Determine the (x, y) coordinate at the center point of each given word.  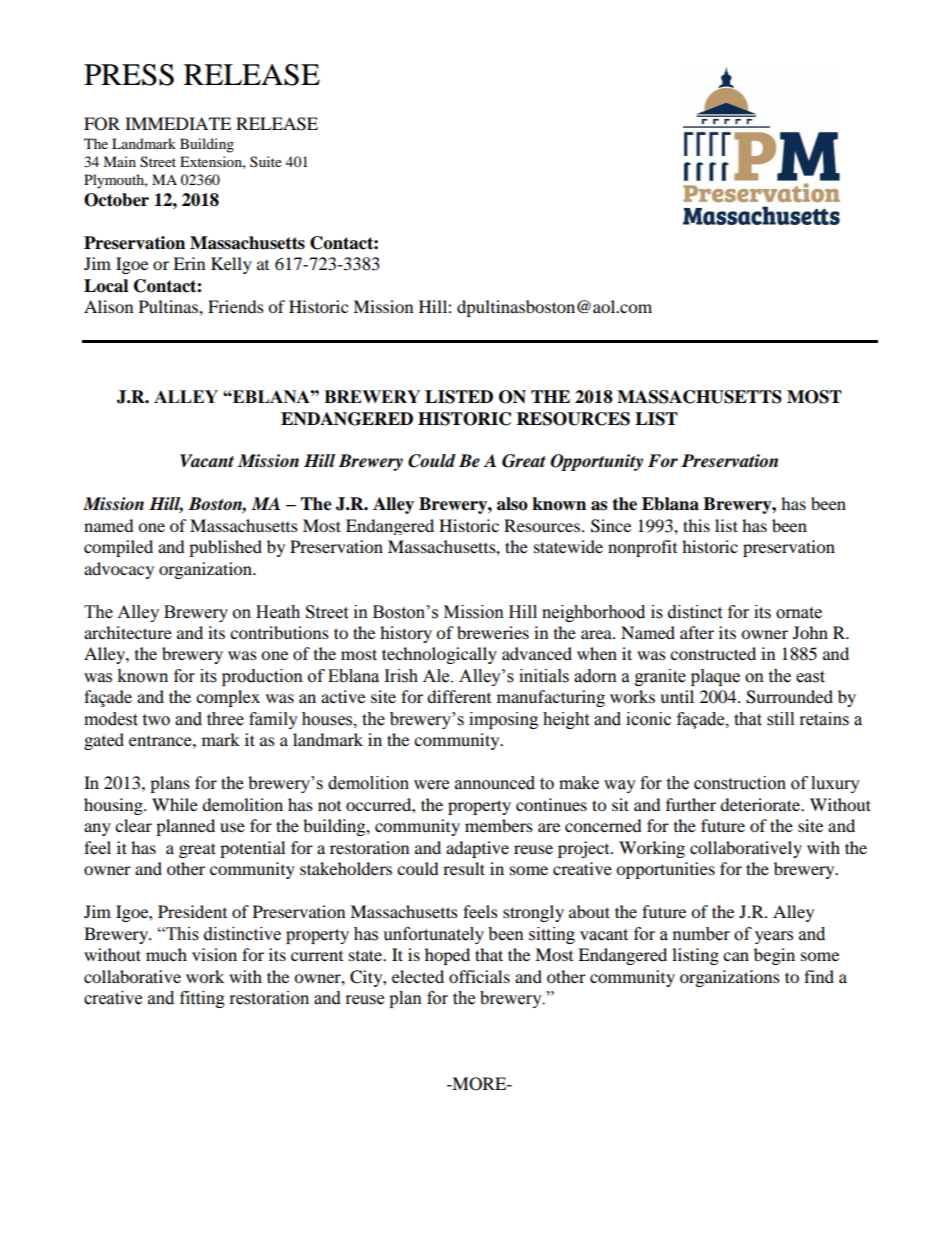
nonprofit (642, 548)
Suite (266, 161)
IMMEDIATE (178, 123)
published (225, 548)
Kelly (231, 265)
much (166, 954)
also (512, 504)
